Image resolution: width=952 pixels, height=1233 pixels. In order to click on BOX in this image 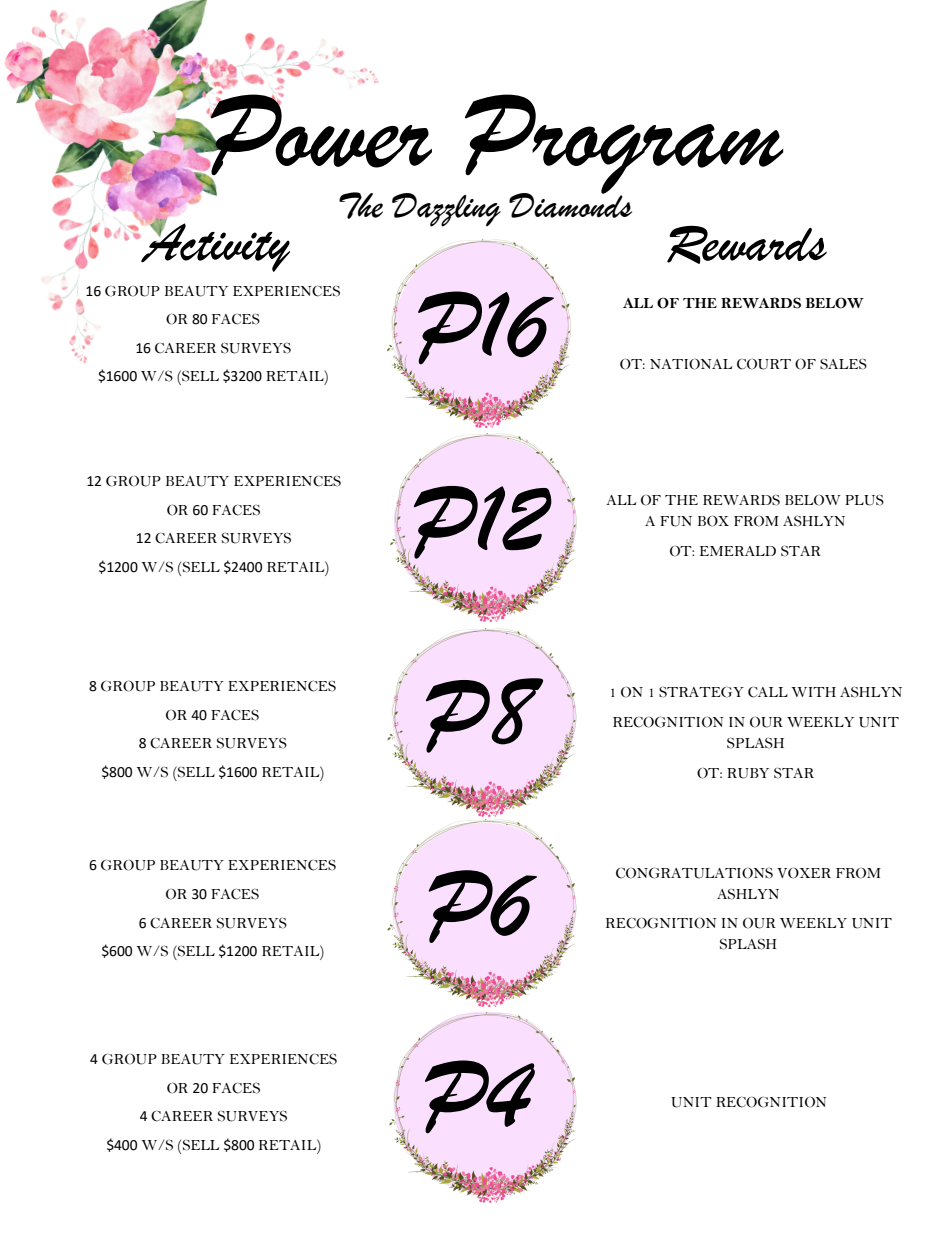, I will do `click(713, 521)`.
